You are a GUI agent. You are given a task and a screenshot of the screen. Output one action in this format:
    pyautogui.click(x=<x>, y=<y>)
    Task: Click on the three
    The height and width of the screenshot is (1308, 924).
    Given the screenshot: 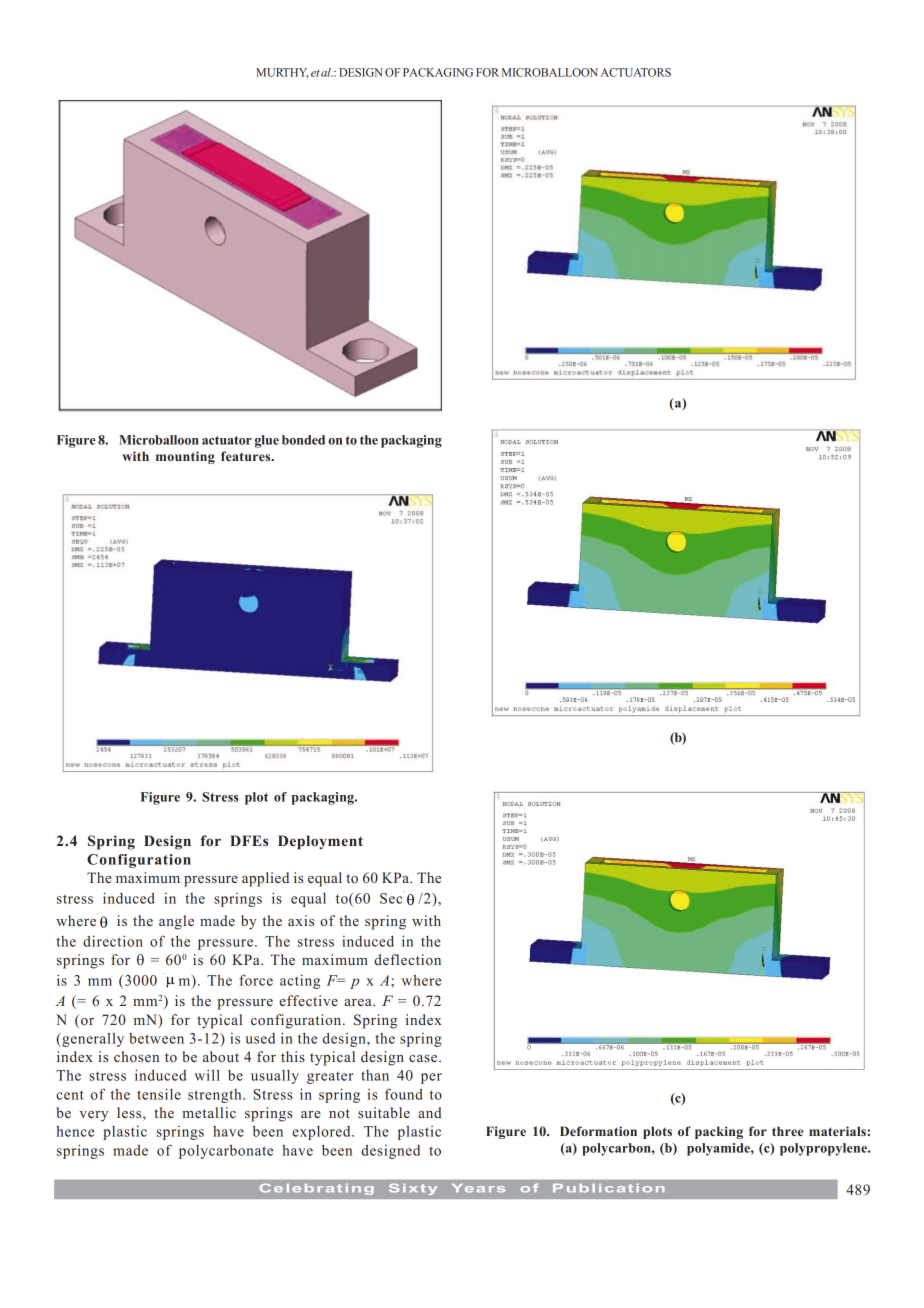 What is the action you would take?
    pyautogui.click(x=787, y=1131)
